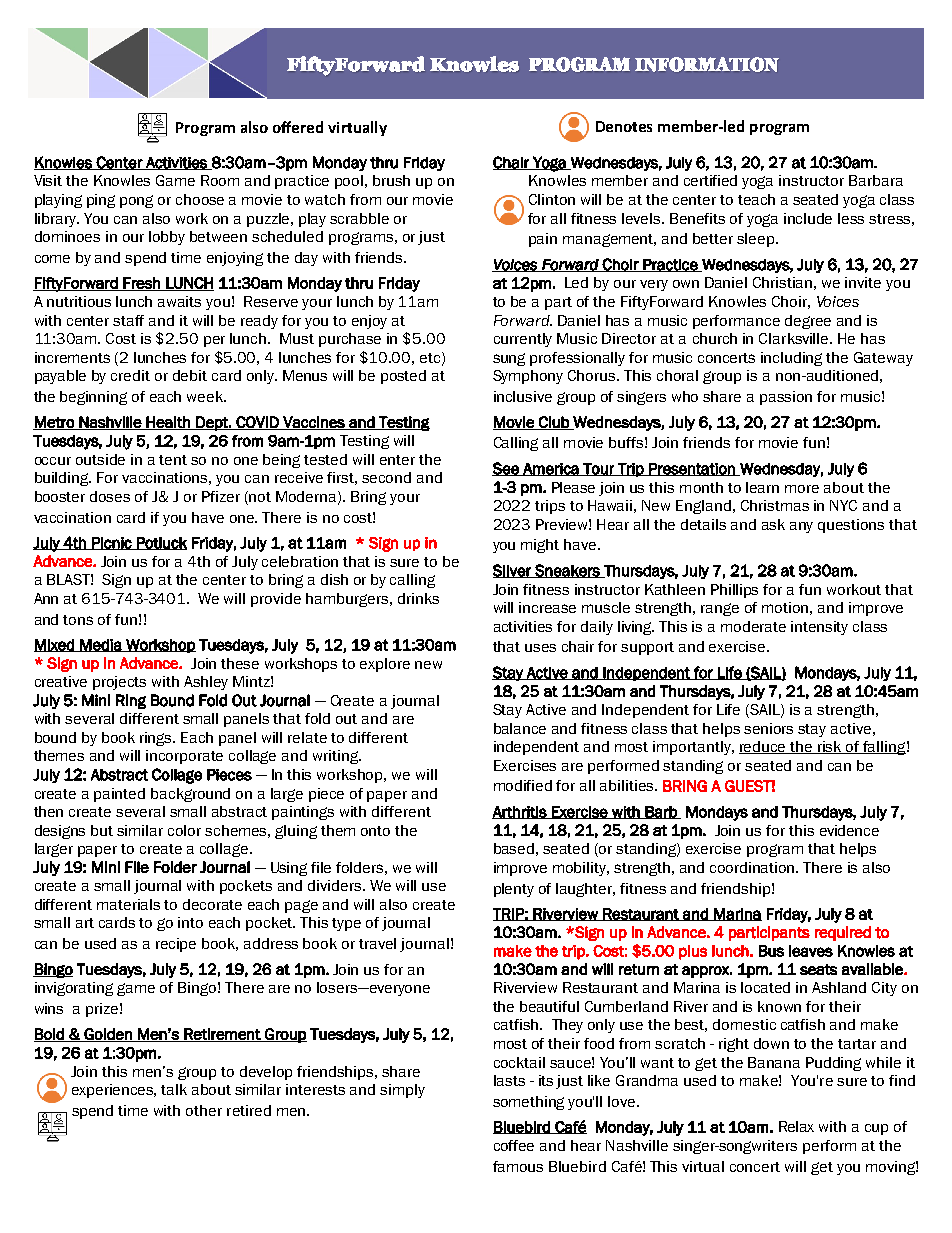 Image resolution: width=952 pixels, height=1233 pixels. I want to click on coffee, so click(514, 1145).
